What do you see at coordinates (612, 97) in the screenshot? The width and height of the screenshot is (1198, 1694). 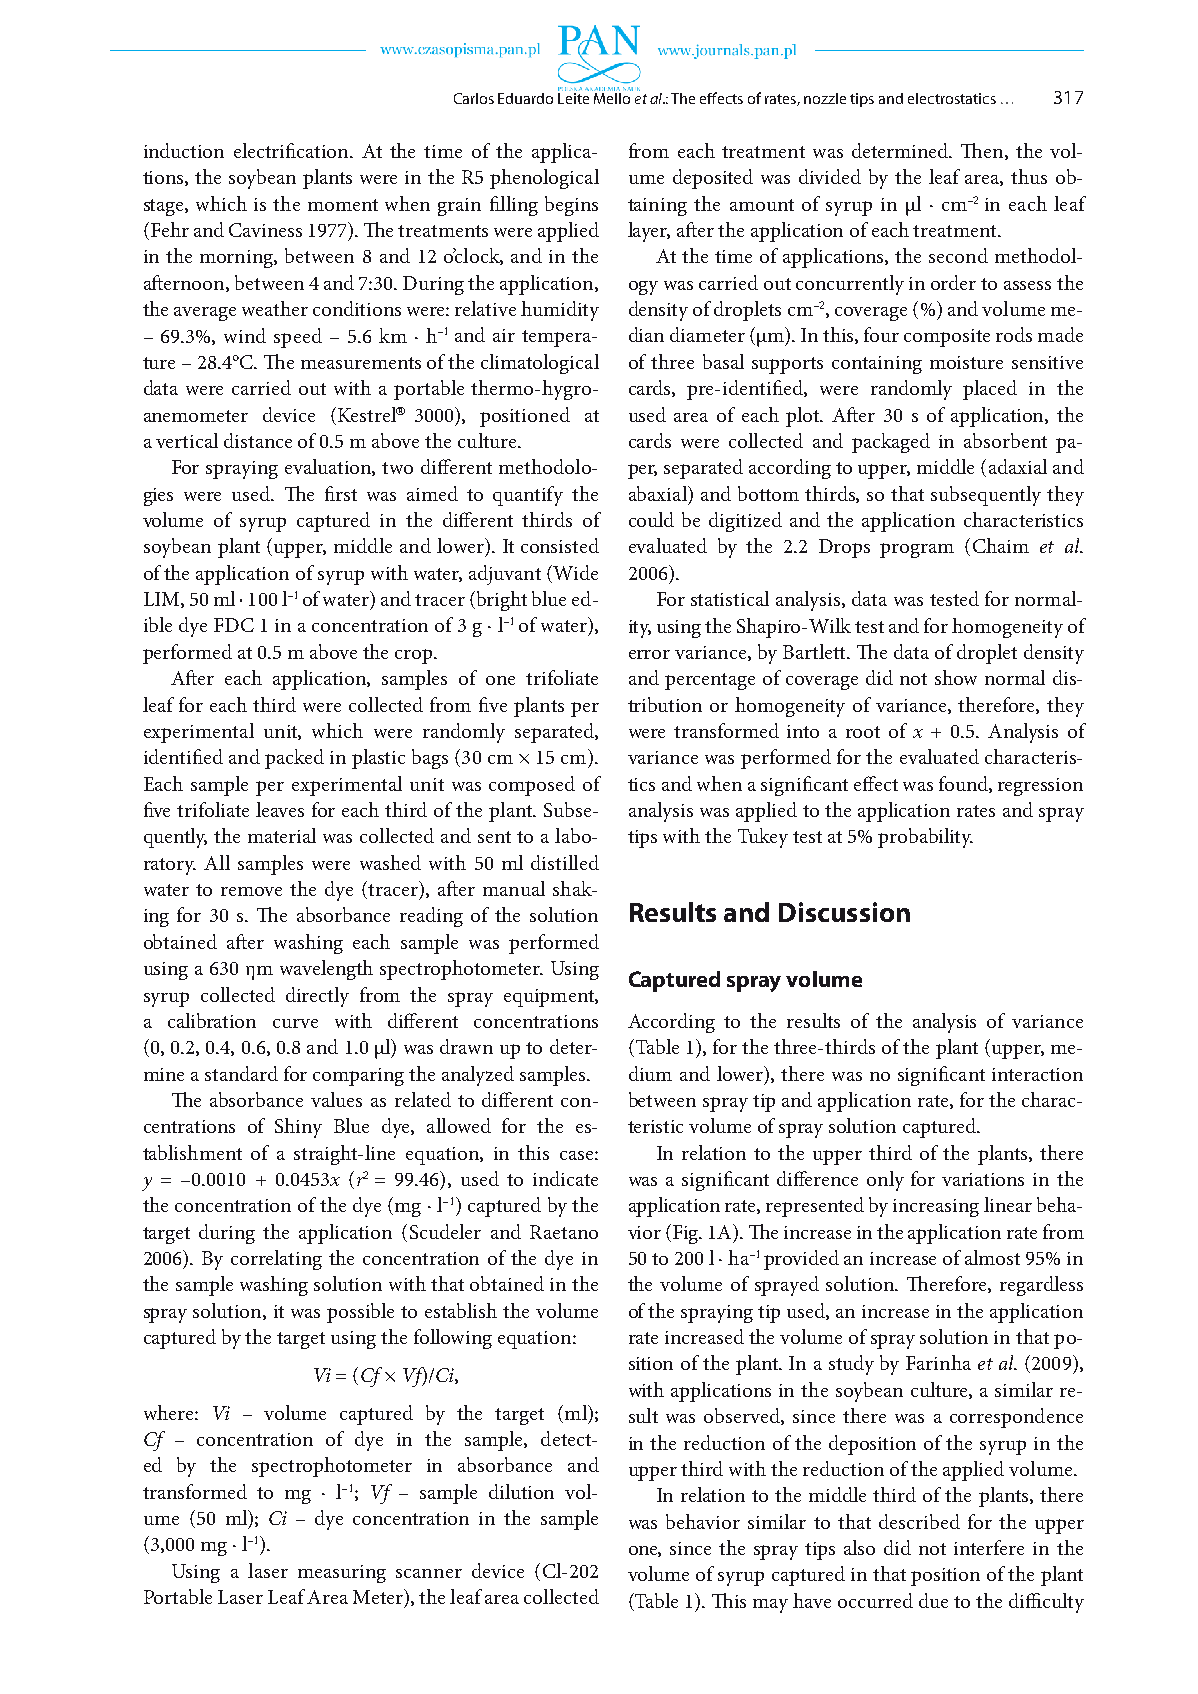 I see `Mello` at bounding box center [612, 97].
